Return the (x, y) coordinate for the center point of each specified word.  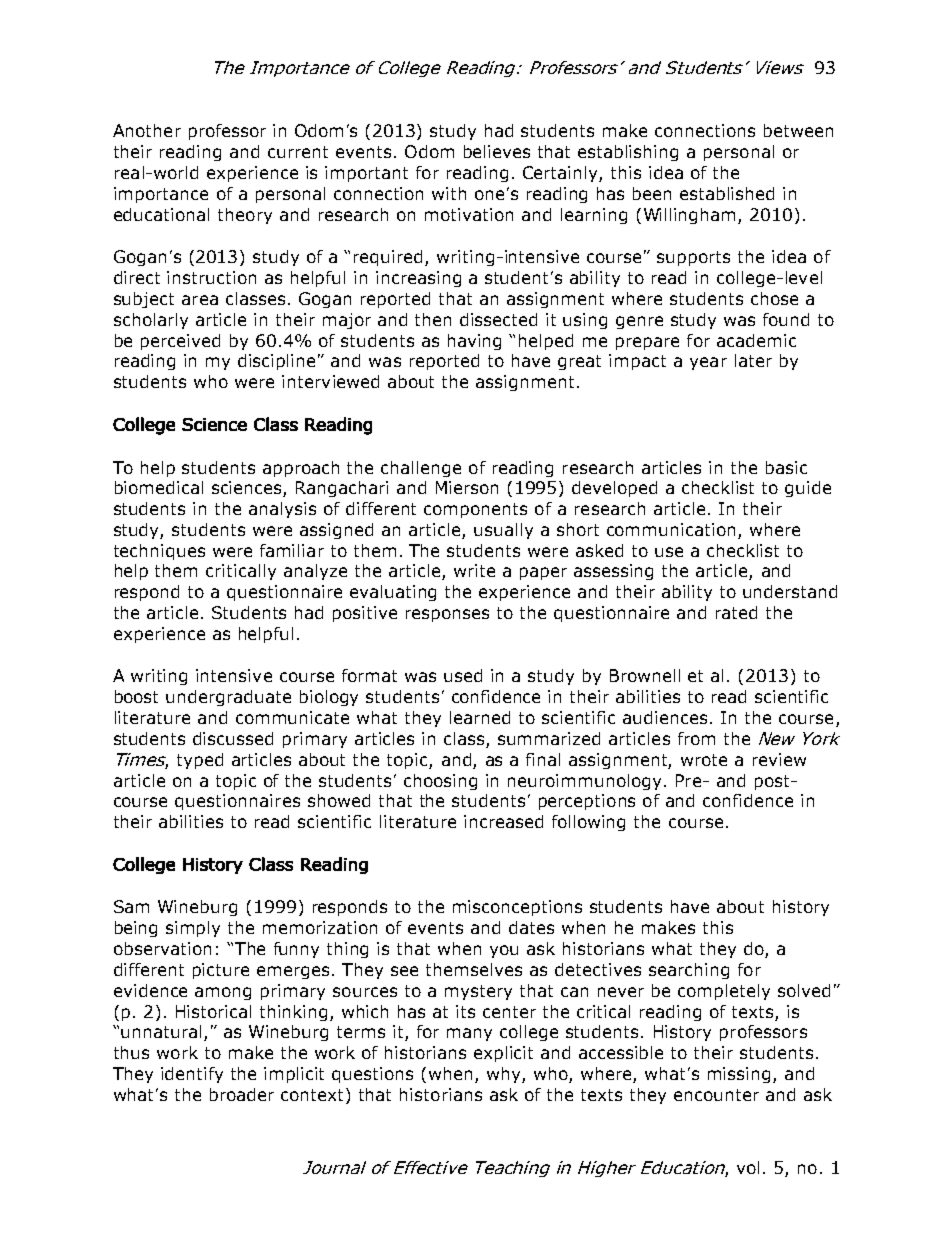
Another (147, 130)
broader (242, 1094)
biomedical (159, 487)
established (727, 193)
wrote (704, 760)
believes (497, 151)
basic (786, 467)
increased (503, 821)
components (475, 510)
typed (200, 761)
